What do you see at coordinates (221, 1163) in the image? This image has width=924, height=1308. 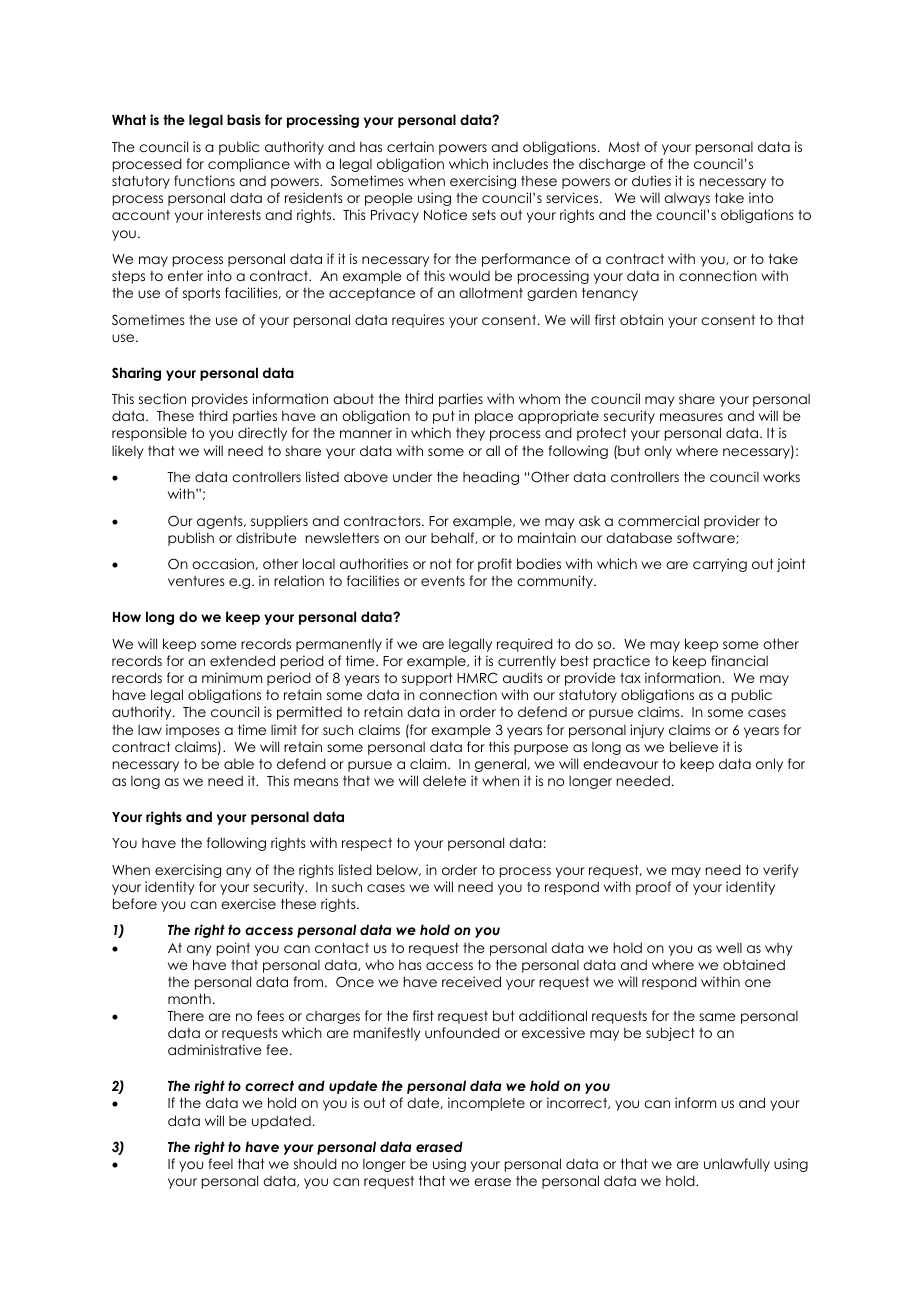 I see `feel` at bounding box center [221, 1163].
